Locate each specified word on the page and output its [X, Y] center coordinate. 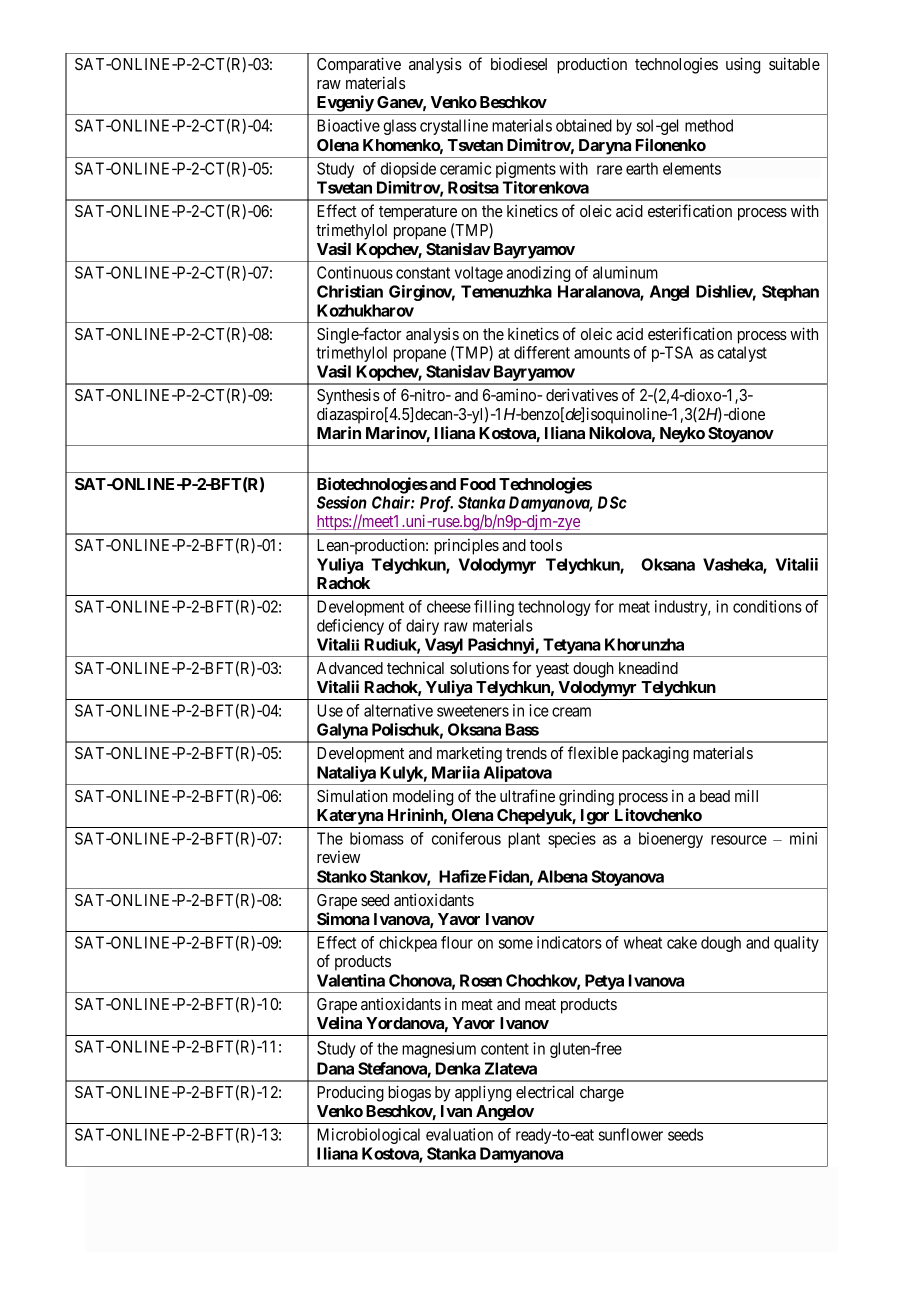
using [743, 65]
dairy [422, 627]
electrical [545, 1091]
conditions [767, 606]
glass [399, 127]
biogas [409, 1093]
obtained [584, 125]
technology [554, 608]
